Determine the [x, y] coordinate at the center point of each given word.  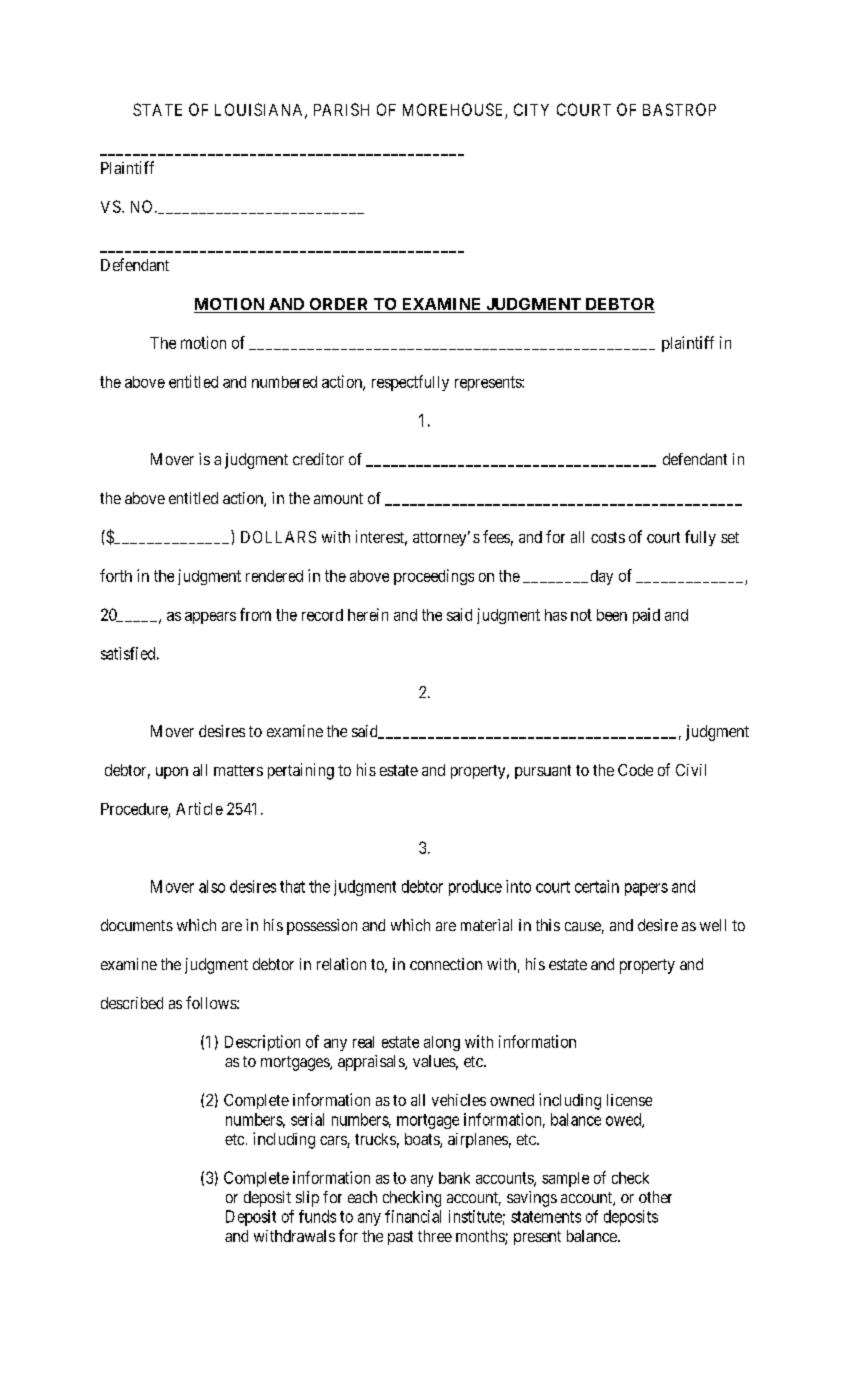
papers [646, 889]
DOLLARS [278, 537]
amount [338, 498]
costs [608, 537]
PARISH [341, 109]
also [212, 886]
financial [413, 1216]
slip [307, 1199]
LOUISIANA [260, 110]
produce [475, 888]
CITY [531, 109]
